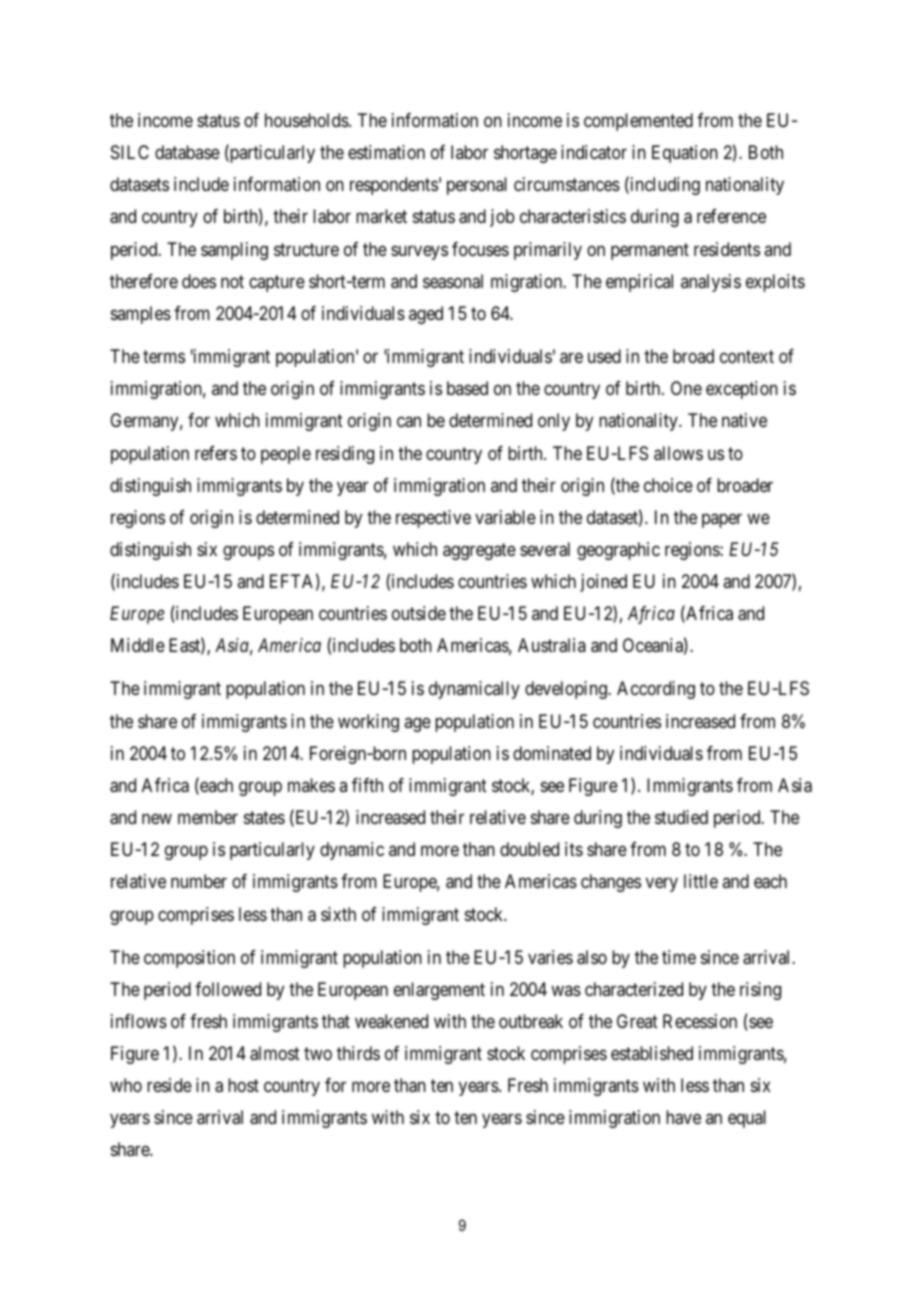 The height and width of the screenshot is (1308, 924). I want to click on households, so click(307, 120).
